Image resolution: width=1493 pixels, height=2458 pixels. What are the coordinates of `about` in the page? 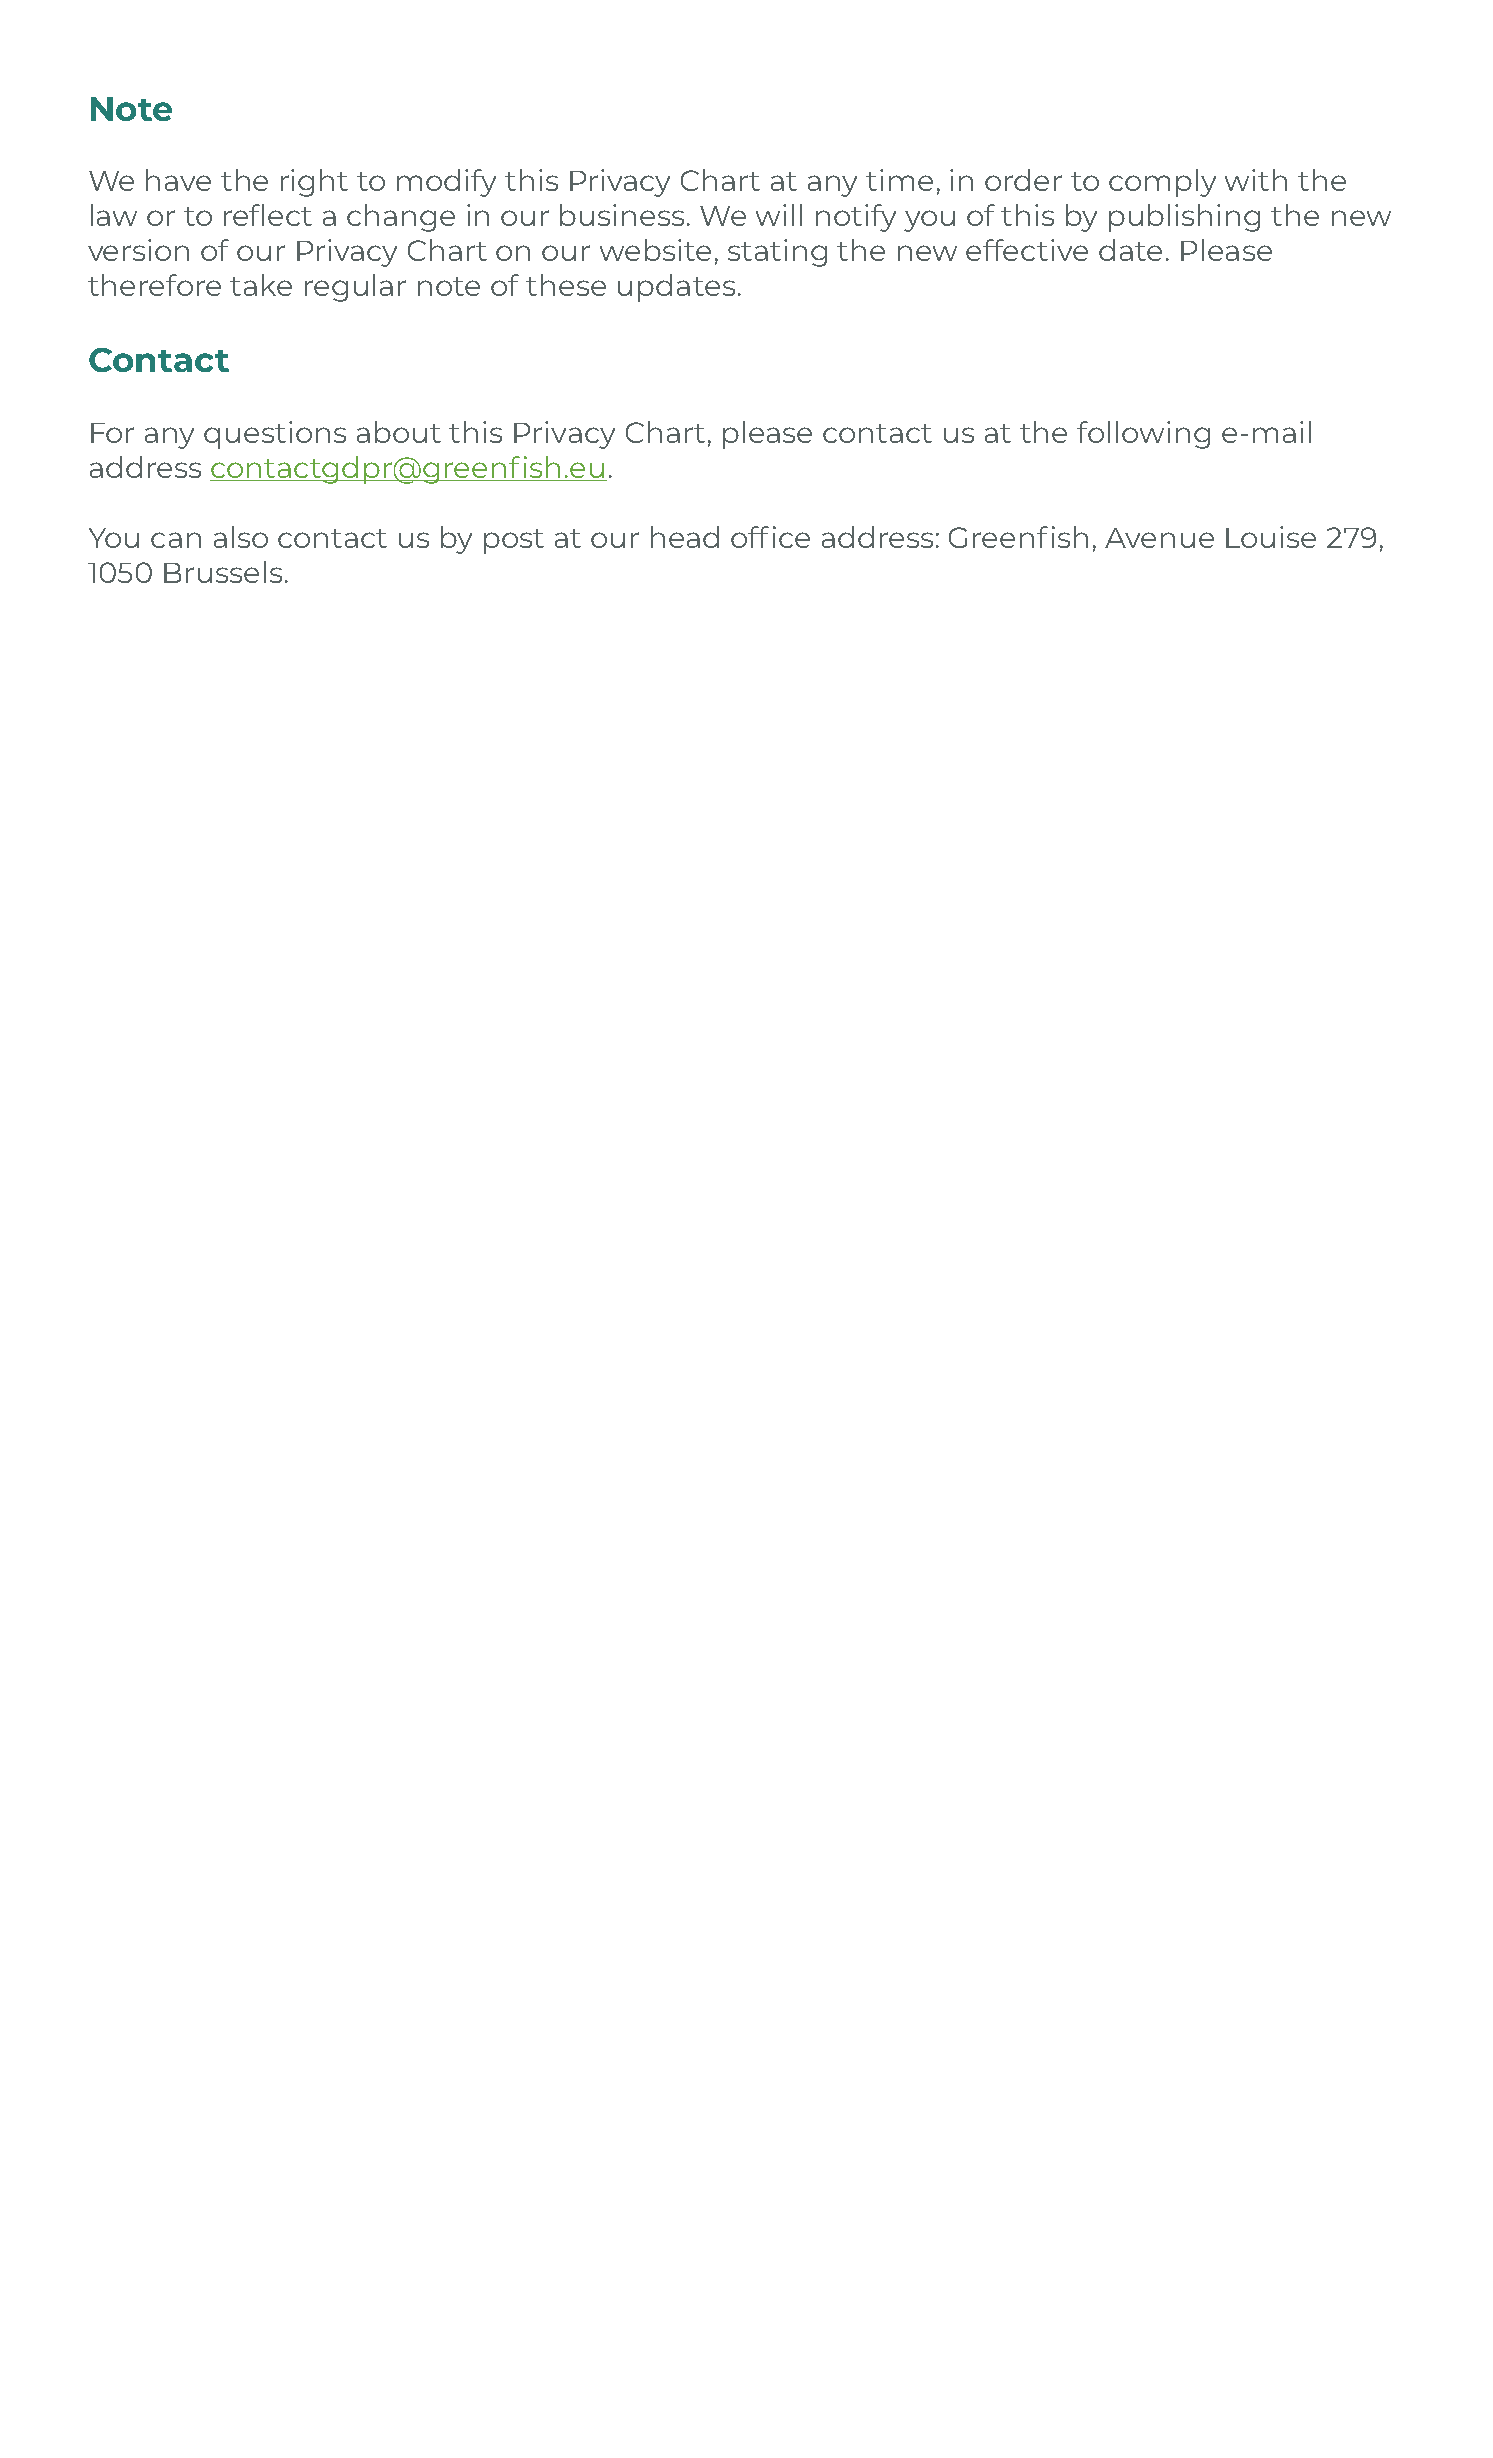 It's located at (399, 432).
